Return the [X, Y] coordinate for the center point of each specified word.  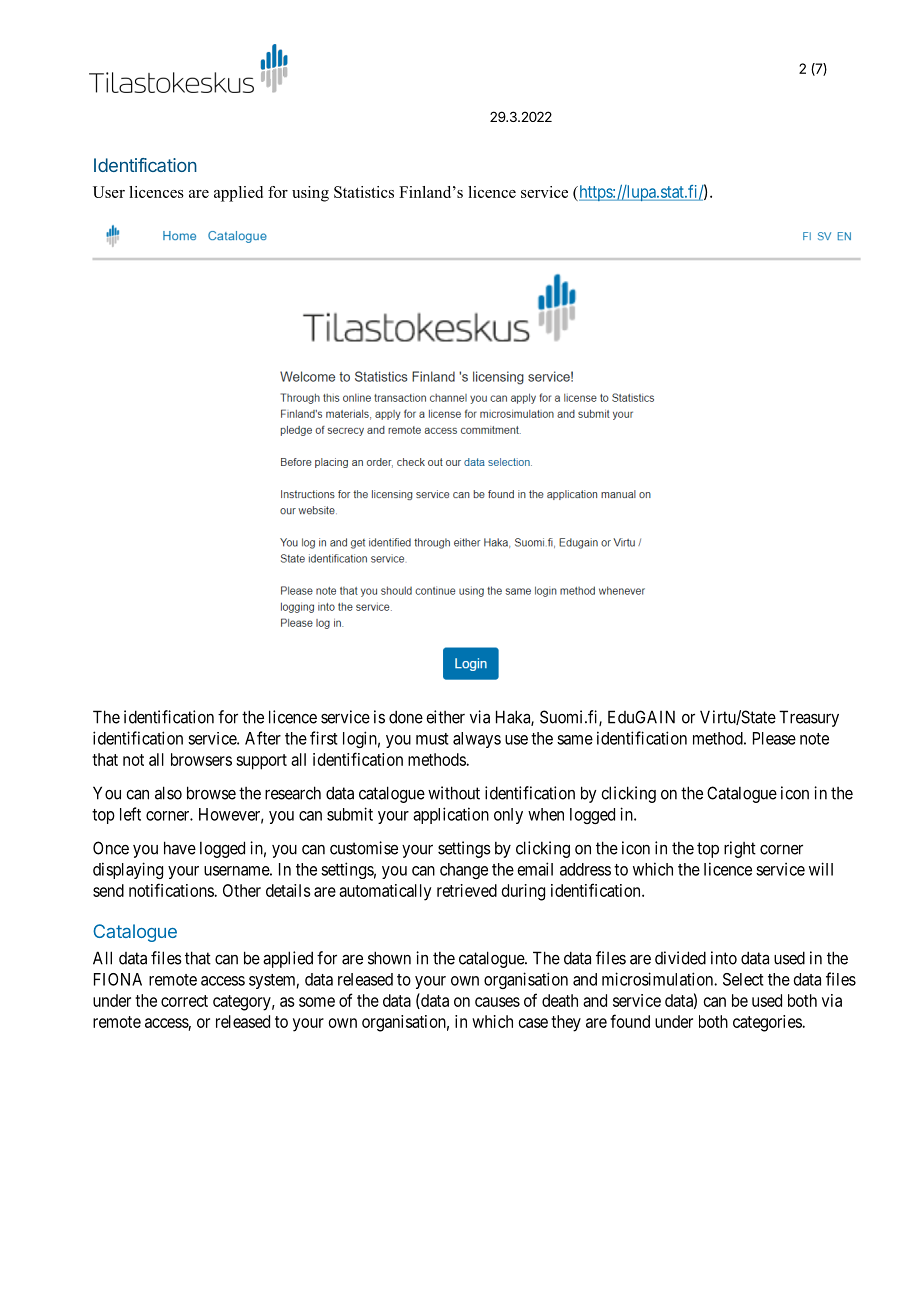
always [477, 740]
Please [774, 738]
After [263, 738]
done [406, 717]
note [814, 739]
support [261, 762]
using [310, 194]
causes [497, 1002]
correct [184, 1001]
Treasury [809, 718]
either [445, 717]
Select [743, 979]
